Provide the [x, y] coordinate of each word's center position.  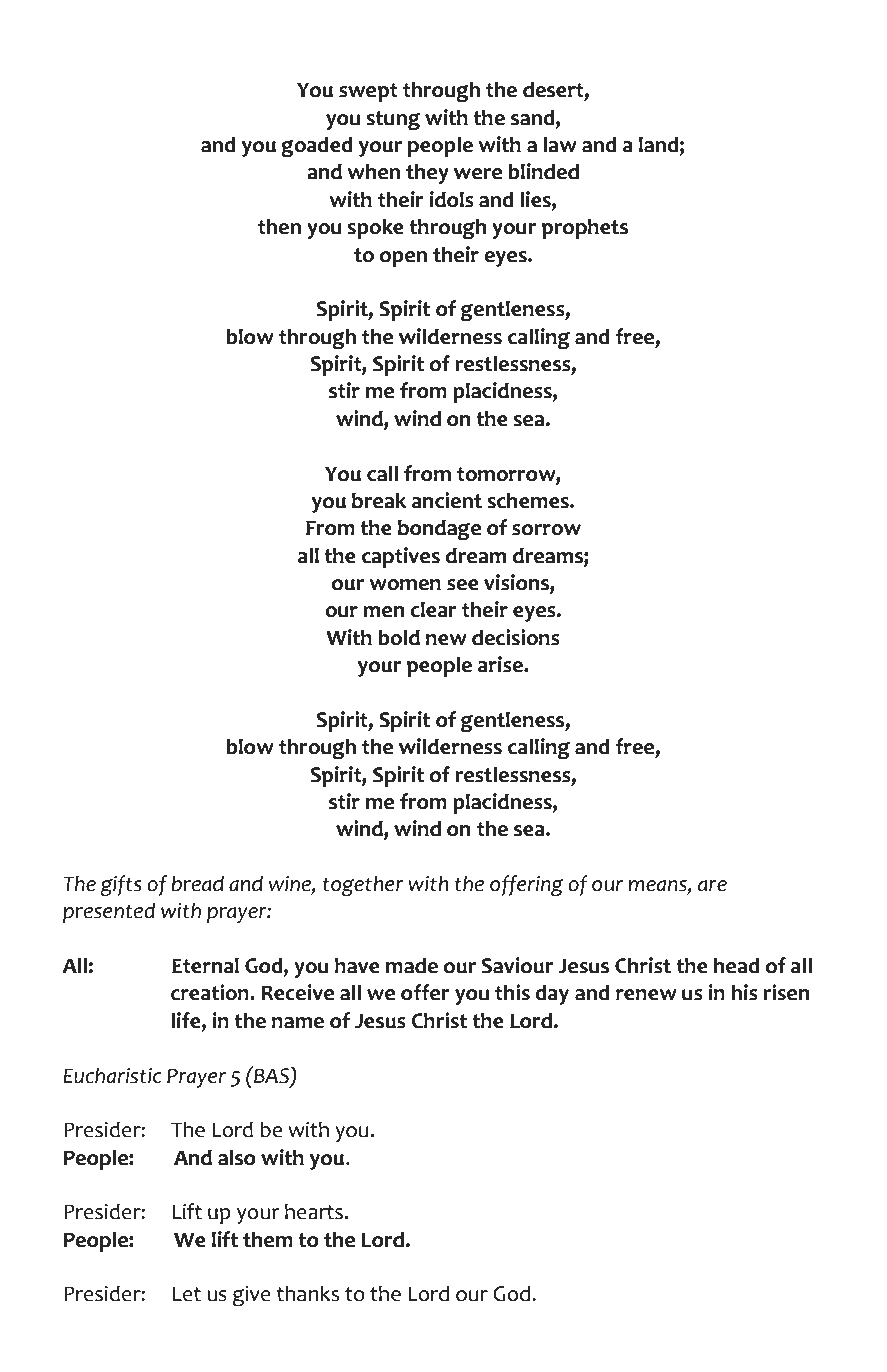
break [379, 500]
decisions [516, 637]
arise [501, 664]
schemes [529, 500]
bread [197, 883]
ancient [447, 500]
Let [187, 1294]
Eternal [205, 965]
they [427, 173]
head [737, 965]
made [412, 965]
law [560, 144]
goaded [317, 147]
